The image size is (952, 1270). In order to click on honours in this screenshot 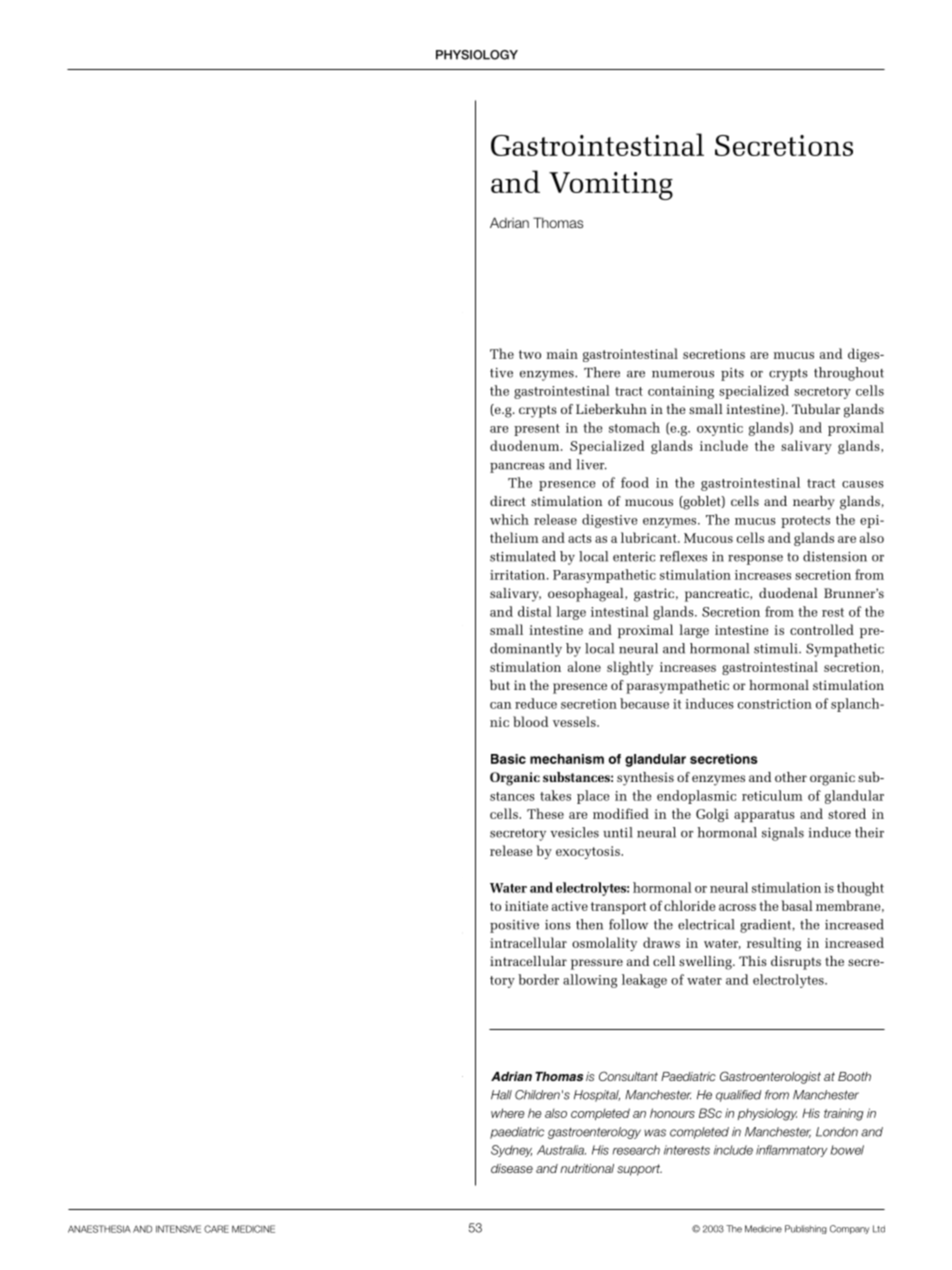, I will do `click(672, 1113)`.
